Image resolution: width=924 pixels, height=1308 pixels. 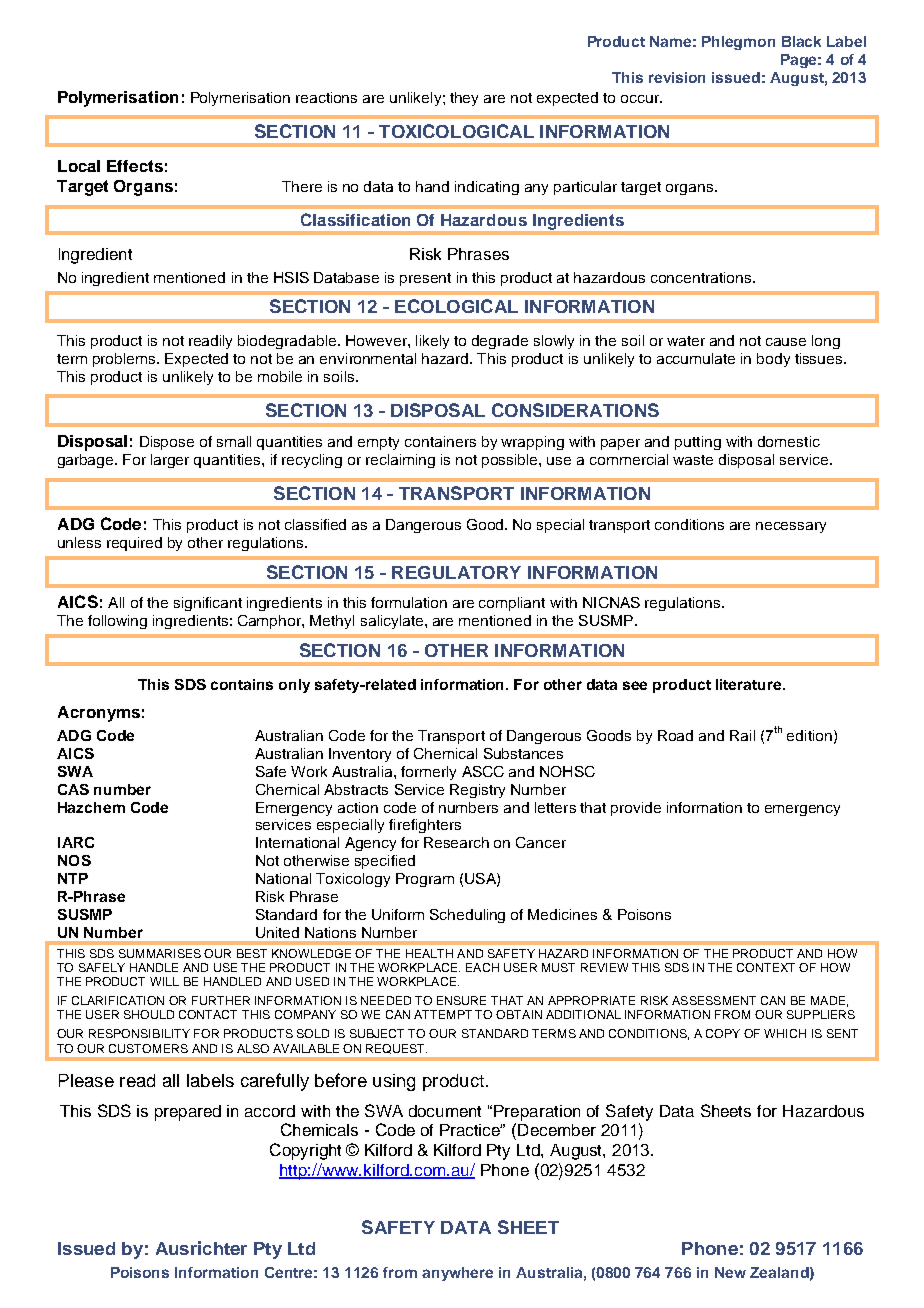 What do you see at coordinates (773, 360) in the screenshot?
I see `body` at bounding box center [773, 360].
